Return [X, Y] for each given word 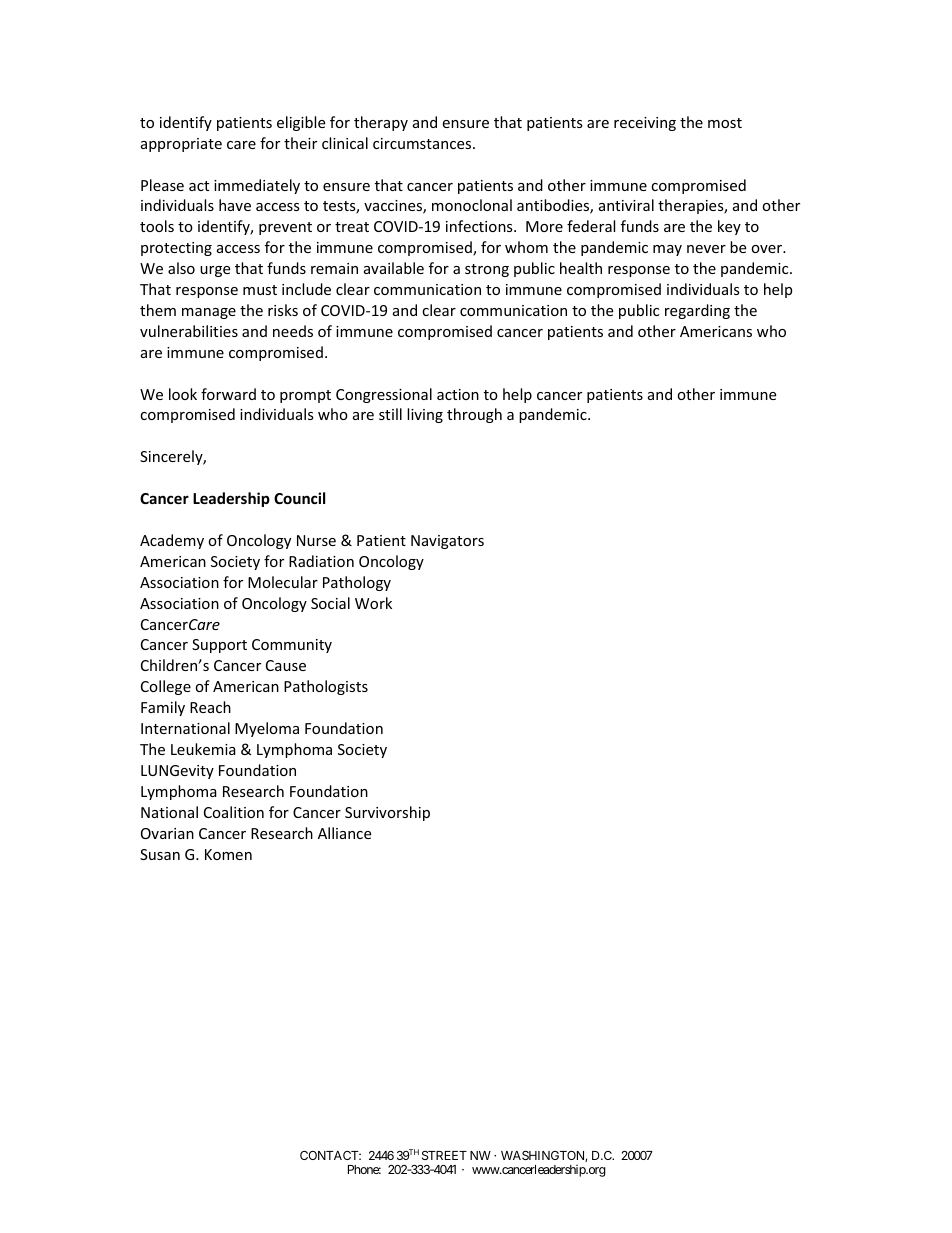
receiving [645, 124]
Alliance [344, 833]
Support [219, 646]
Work [373, 603]
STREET [444, 1155]
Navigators [447, 542]
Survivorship [387, 813]
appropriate [181, 145]
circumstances [423, 143]
